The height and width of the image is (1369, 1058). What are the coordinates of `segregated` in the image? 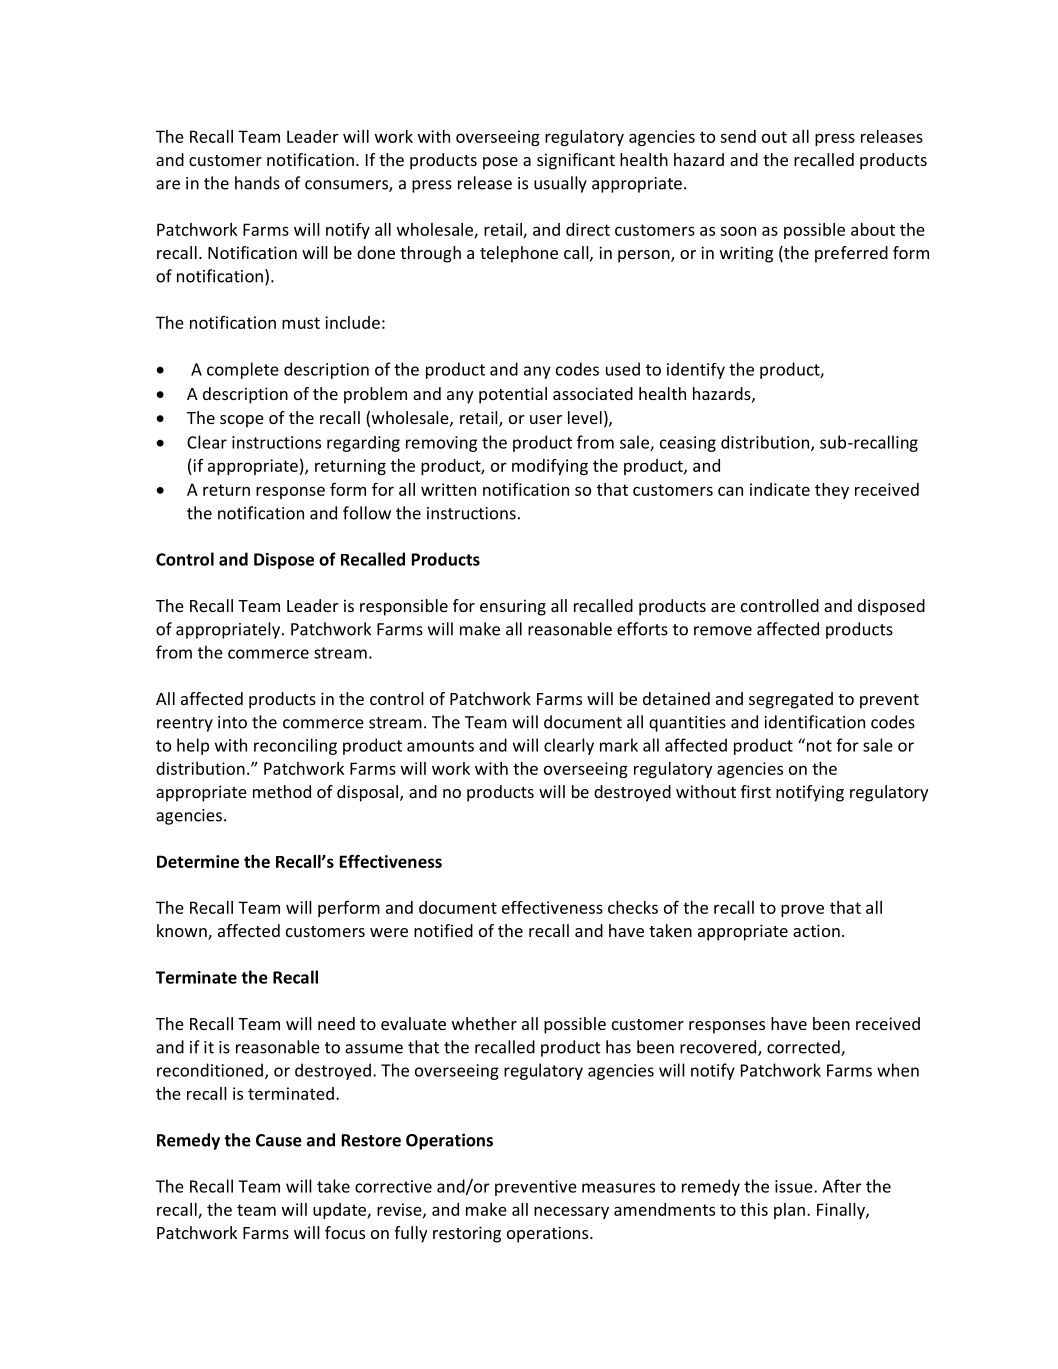 It's located at (791, 700).
